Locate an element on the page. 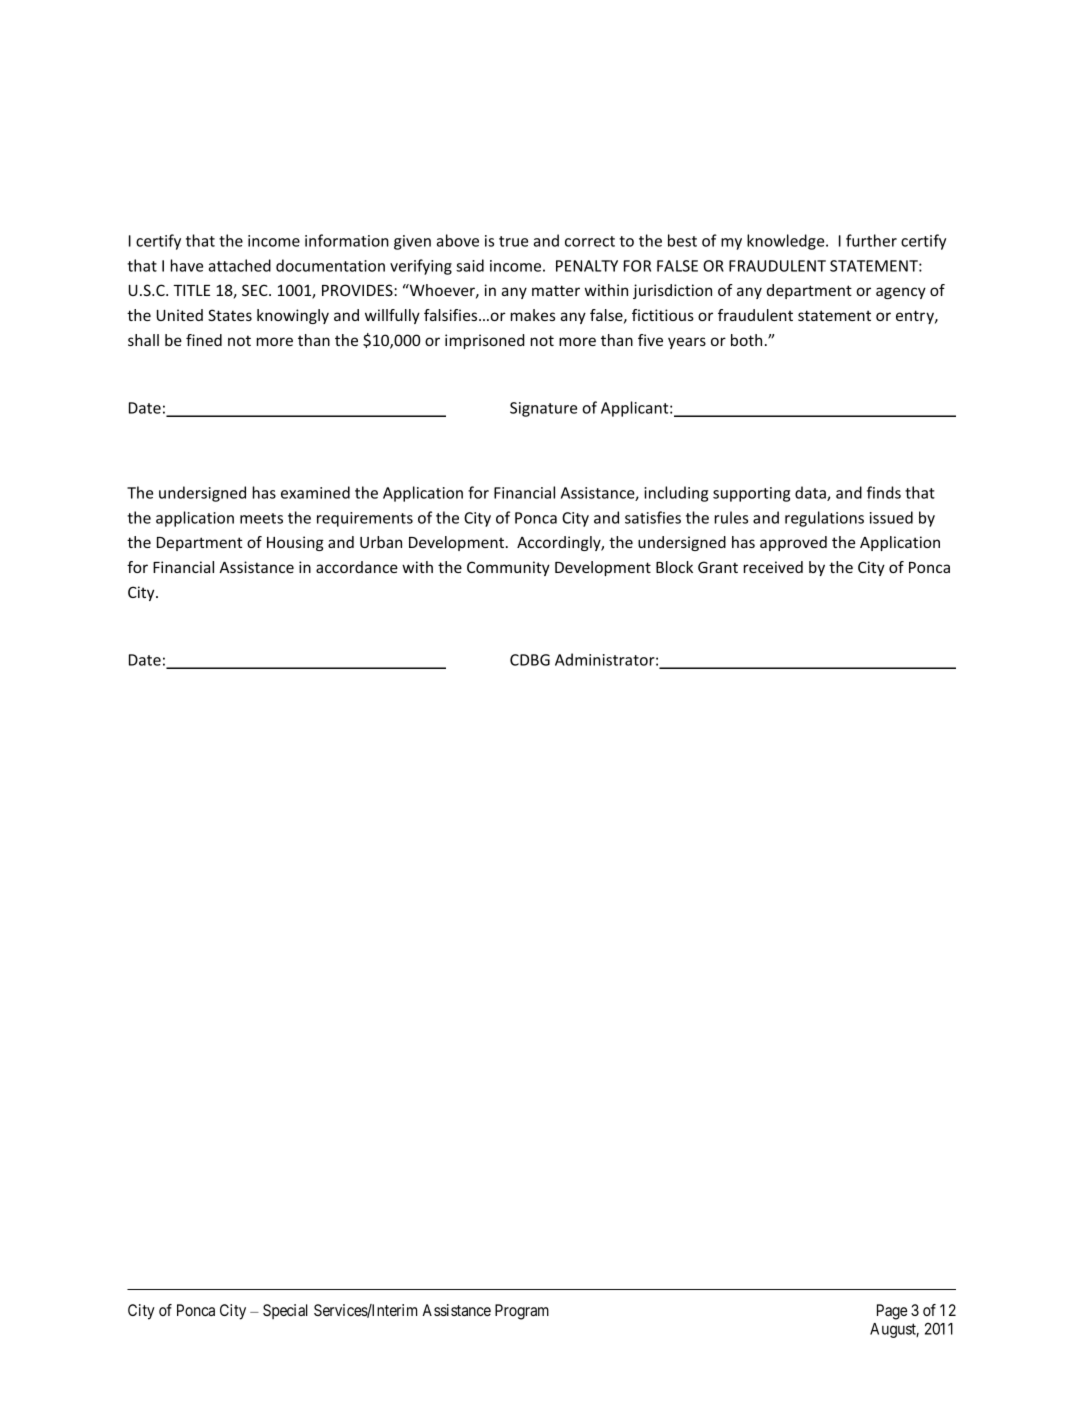 This image has width=1083, height=1402. attached is located at coordinates (240, 265).
